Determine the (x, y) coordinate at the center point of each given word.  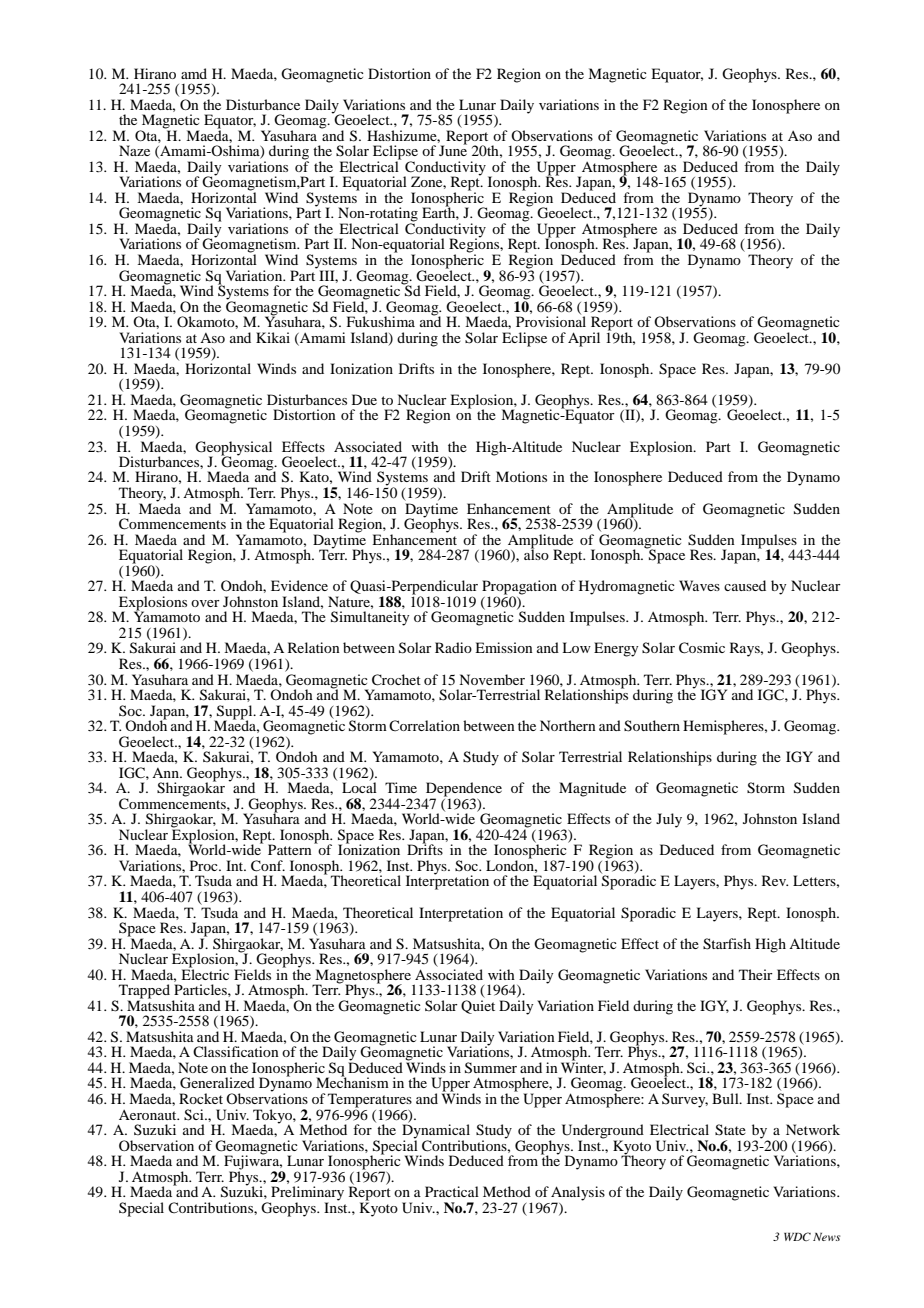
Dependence (464, 790)
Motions (521, 476)
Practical (452, 1191)
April (584, 339)
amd (194, 73)
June (453, 150)
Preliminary (307, 1194)
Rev (775, 880)
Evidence (299, 585)
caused (745, 585)
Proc (205, 865)
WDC (797, 1236)
